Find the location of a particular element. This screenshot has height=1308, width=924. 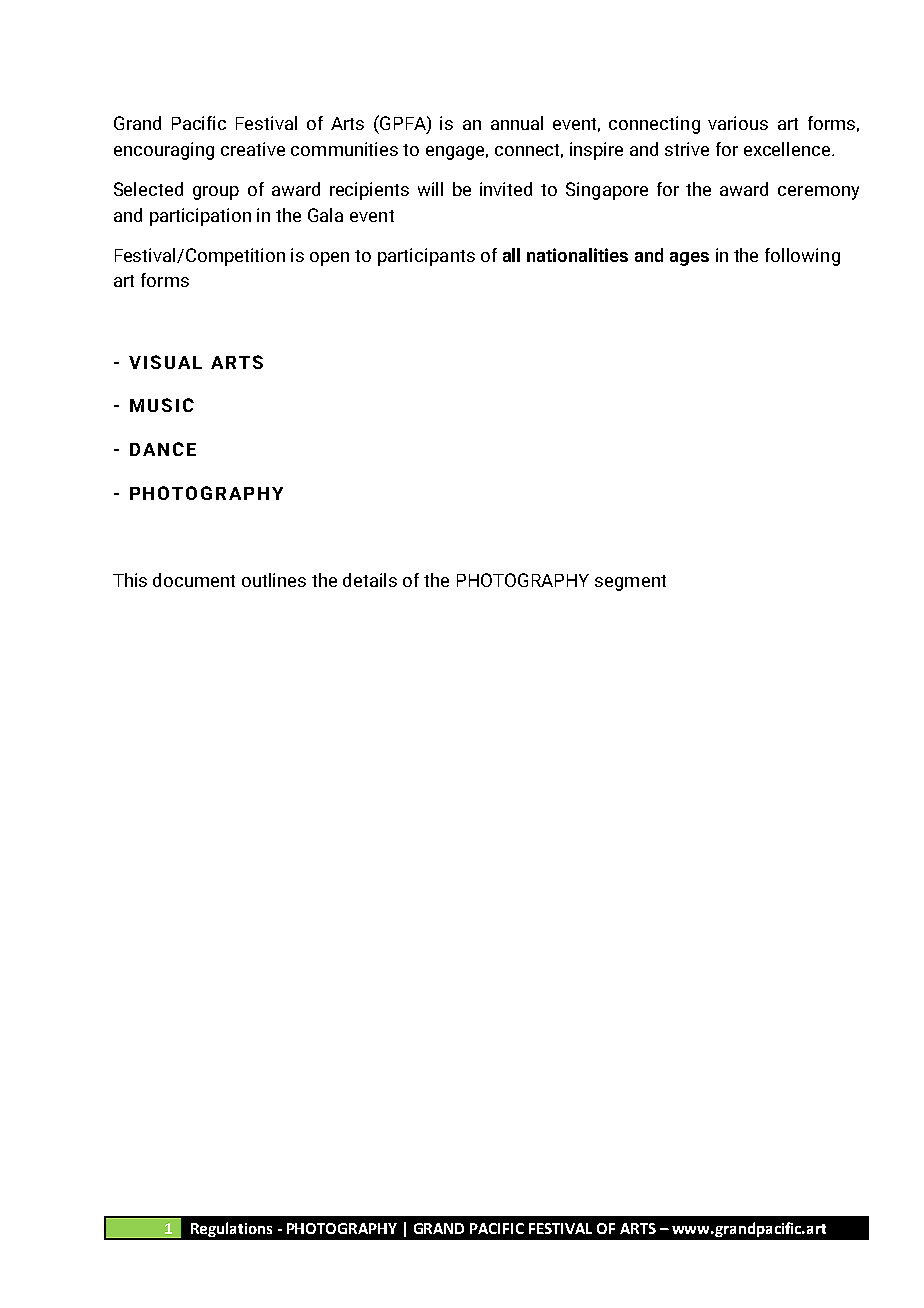

ages is located at coordinates (689, 259).
